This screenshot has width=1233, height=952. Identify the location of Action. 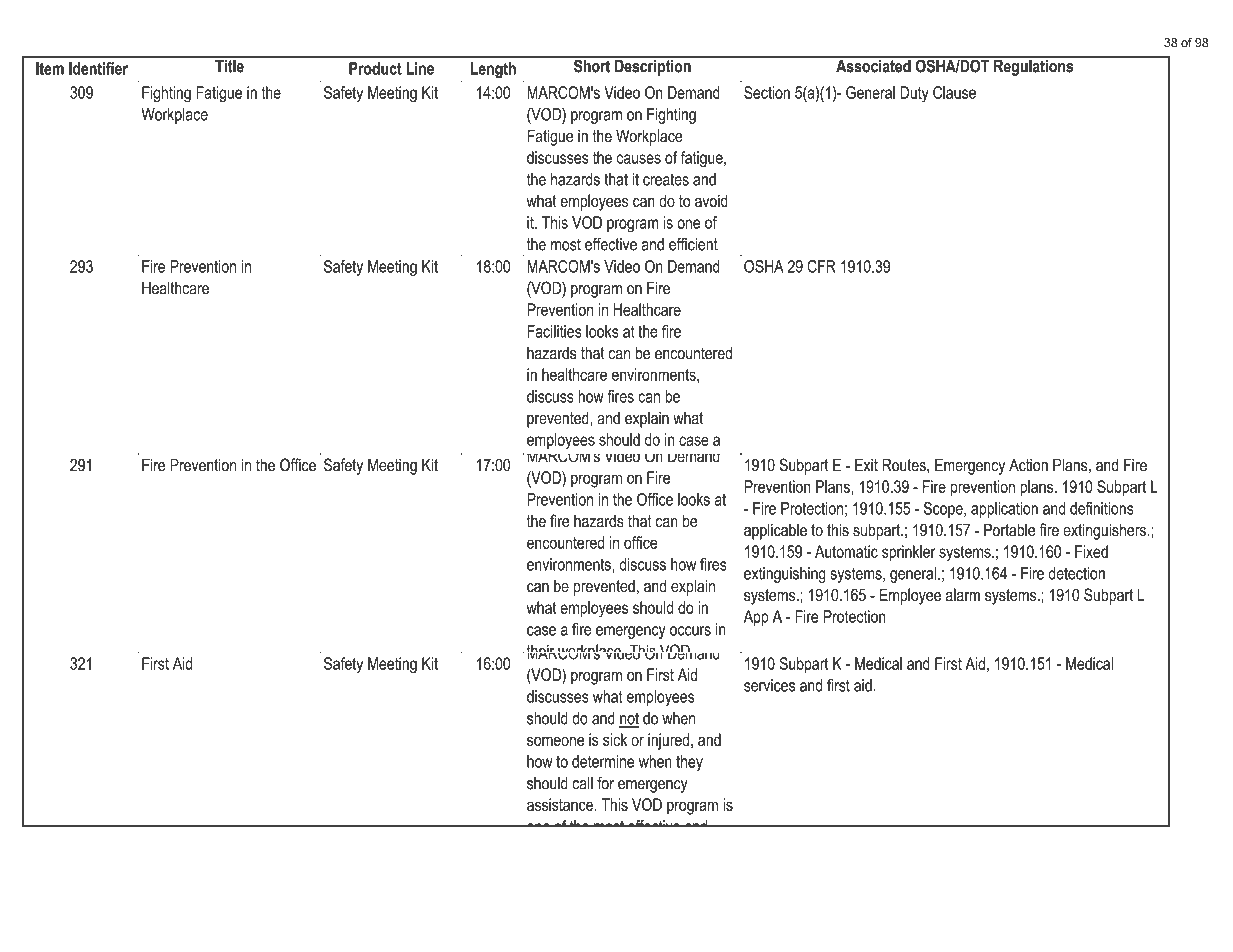
(1028, 465).
